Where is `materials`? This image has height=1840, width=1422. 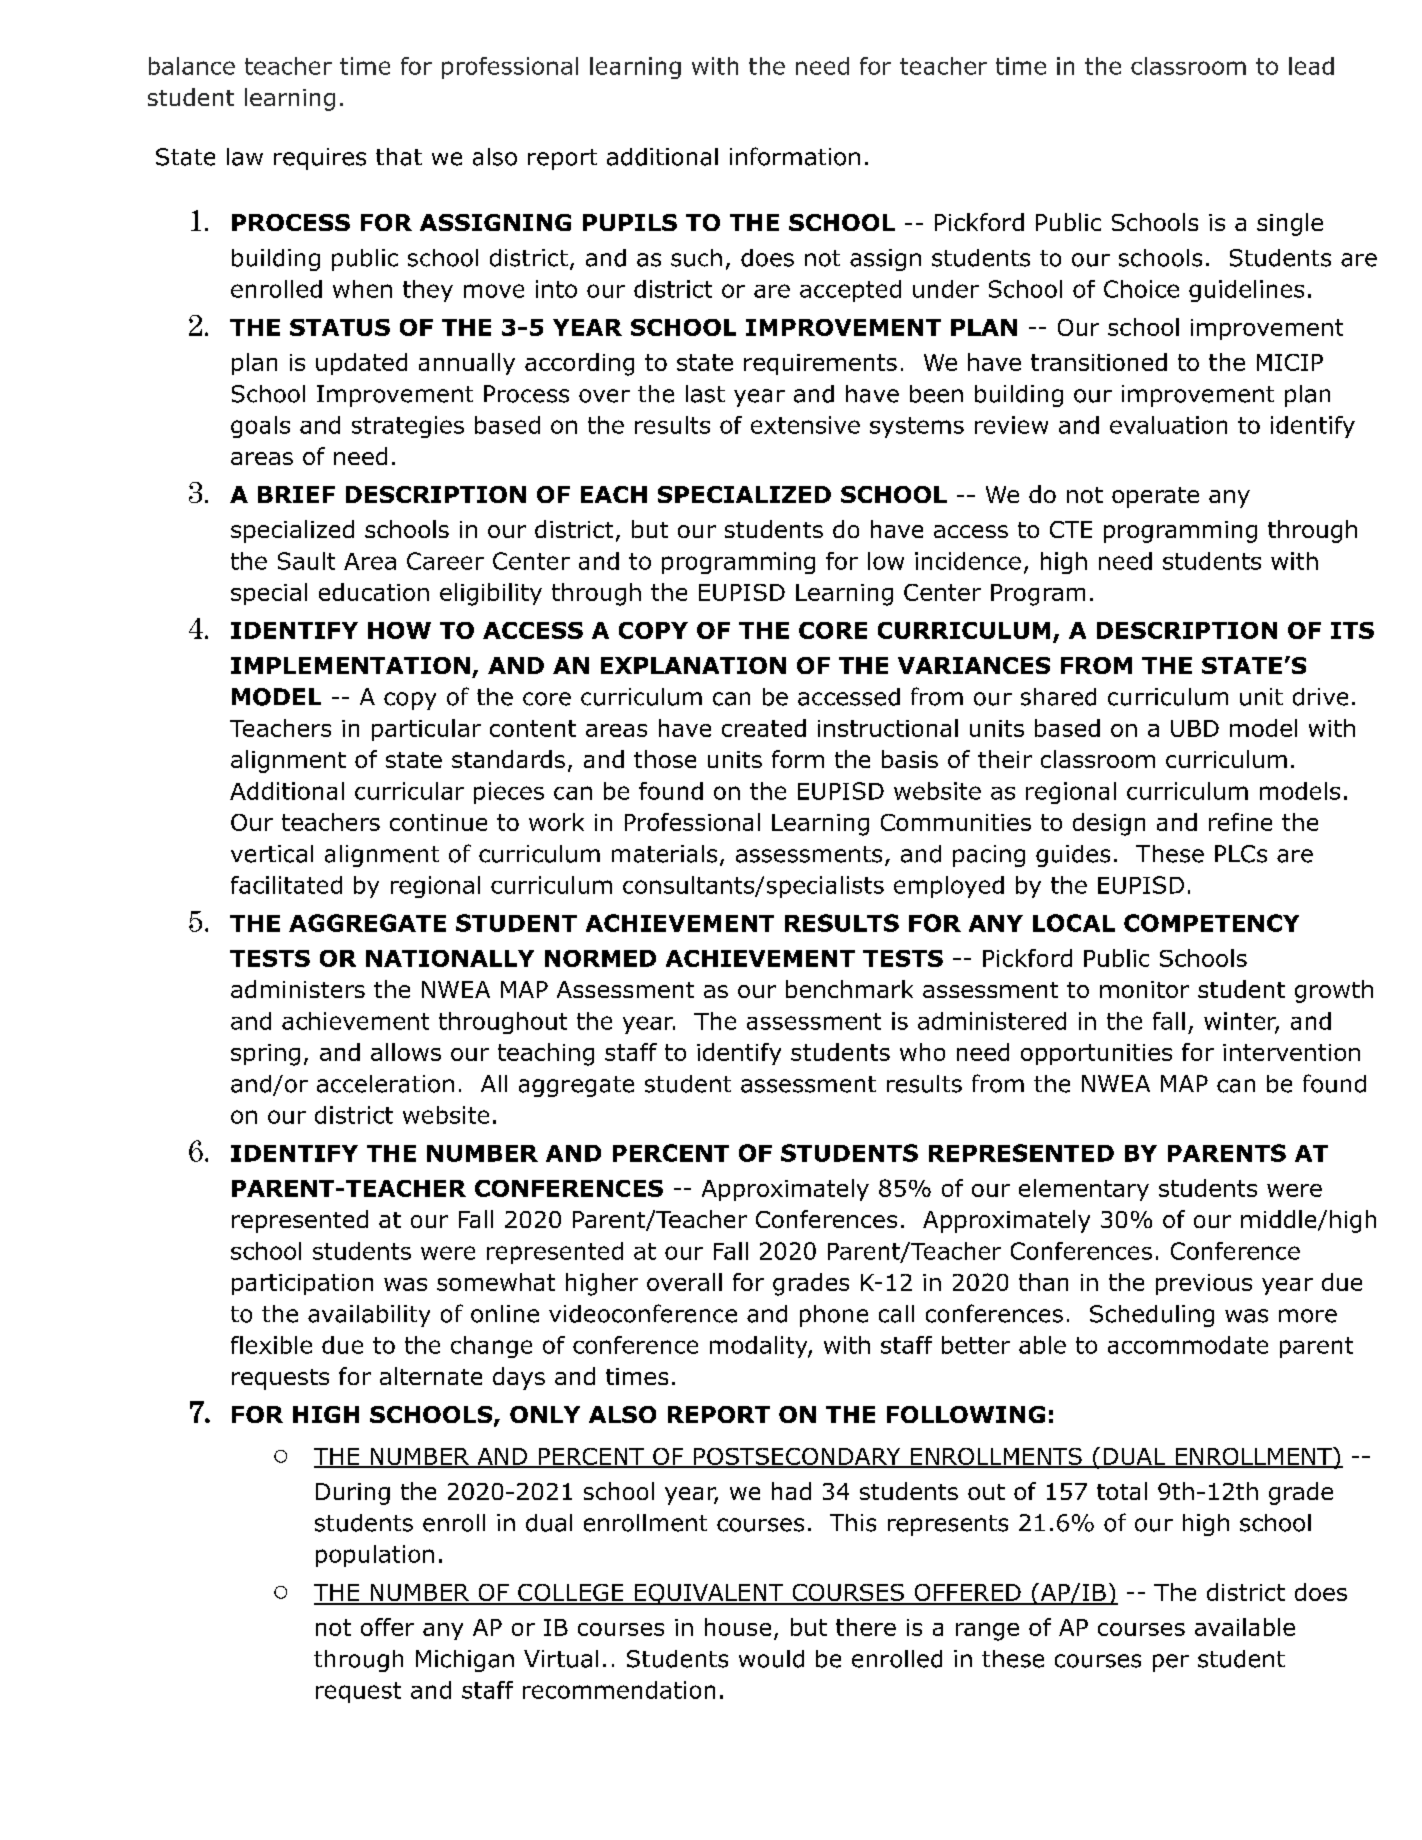
materials is located at coordinates (664, 854).
